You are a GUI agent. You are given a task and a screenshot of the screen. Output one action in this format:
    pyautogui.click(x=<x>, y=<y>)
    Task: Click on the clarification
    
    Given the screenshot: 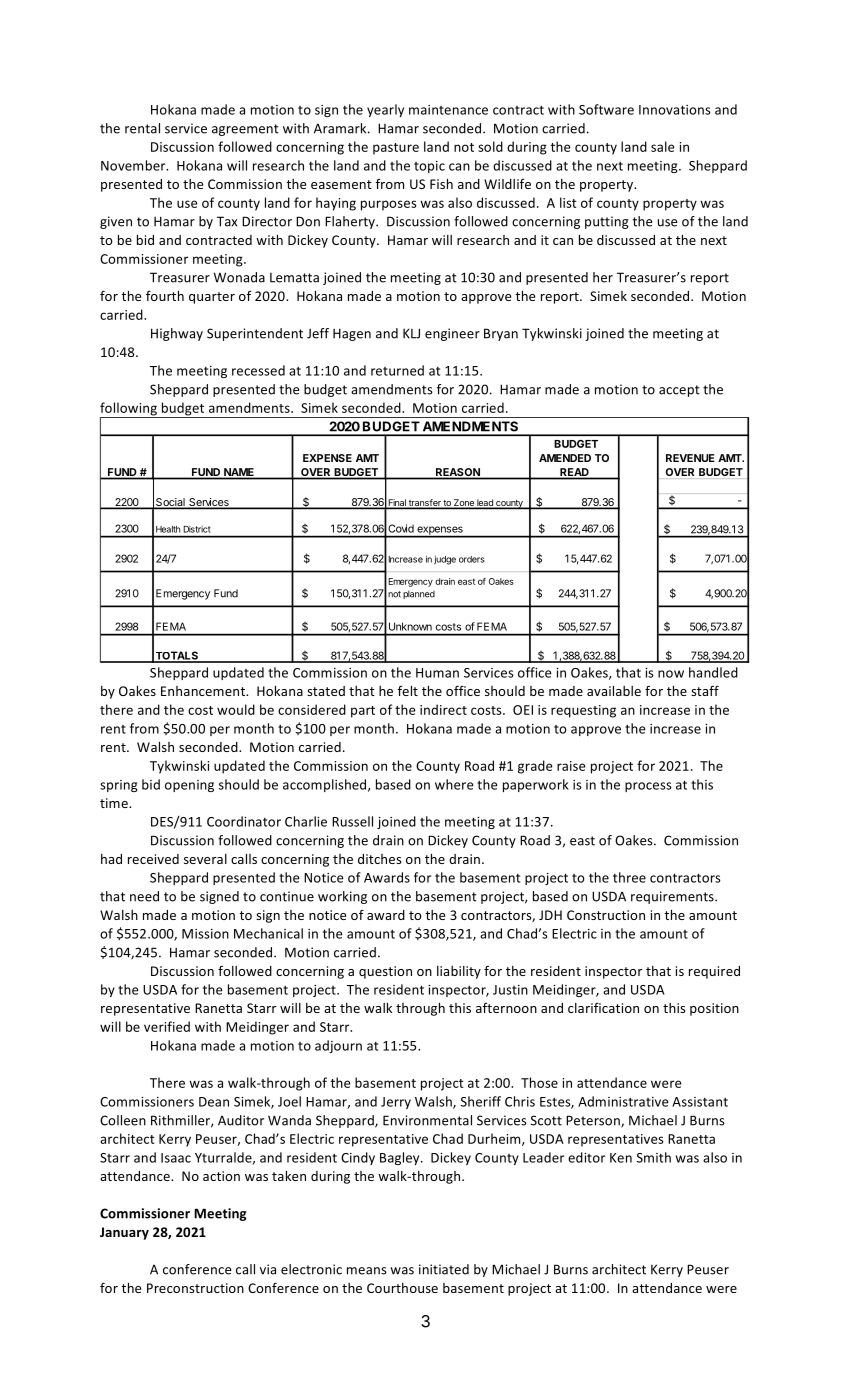 What is the action you would take?
    pyautogui.click(x=603, y=1007)
